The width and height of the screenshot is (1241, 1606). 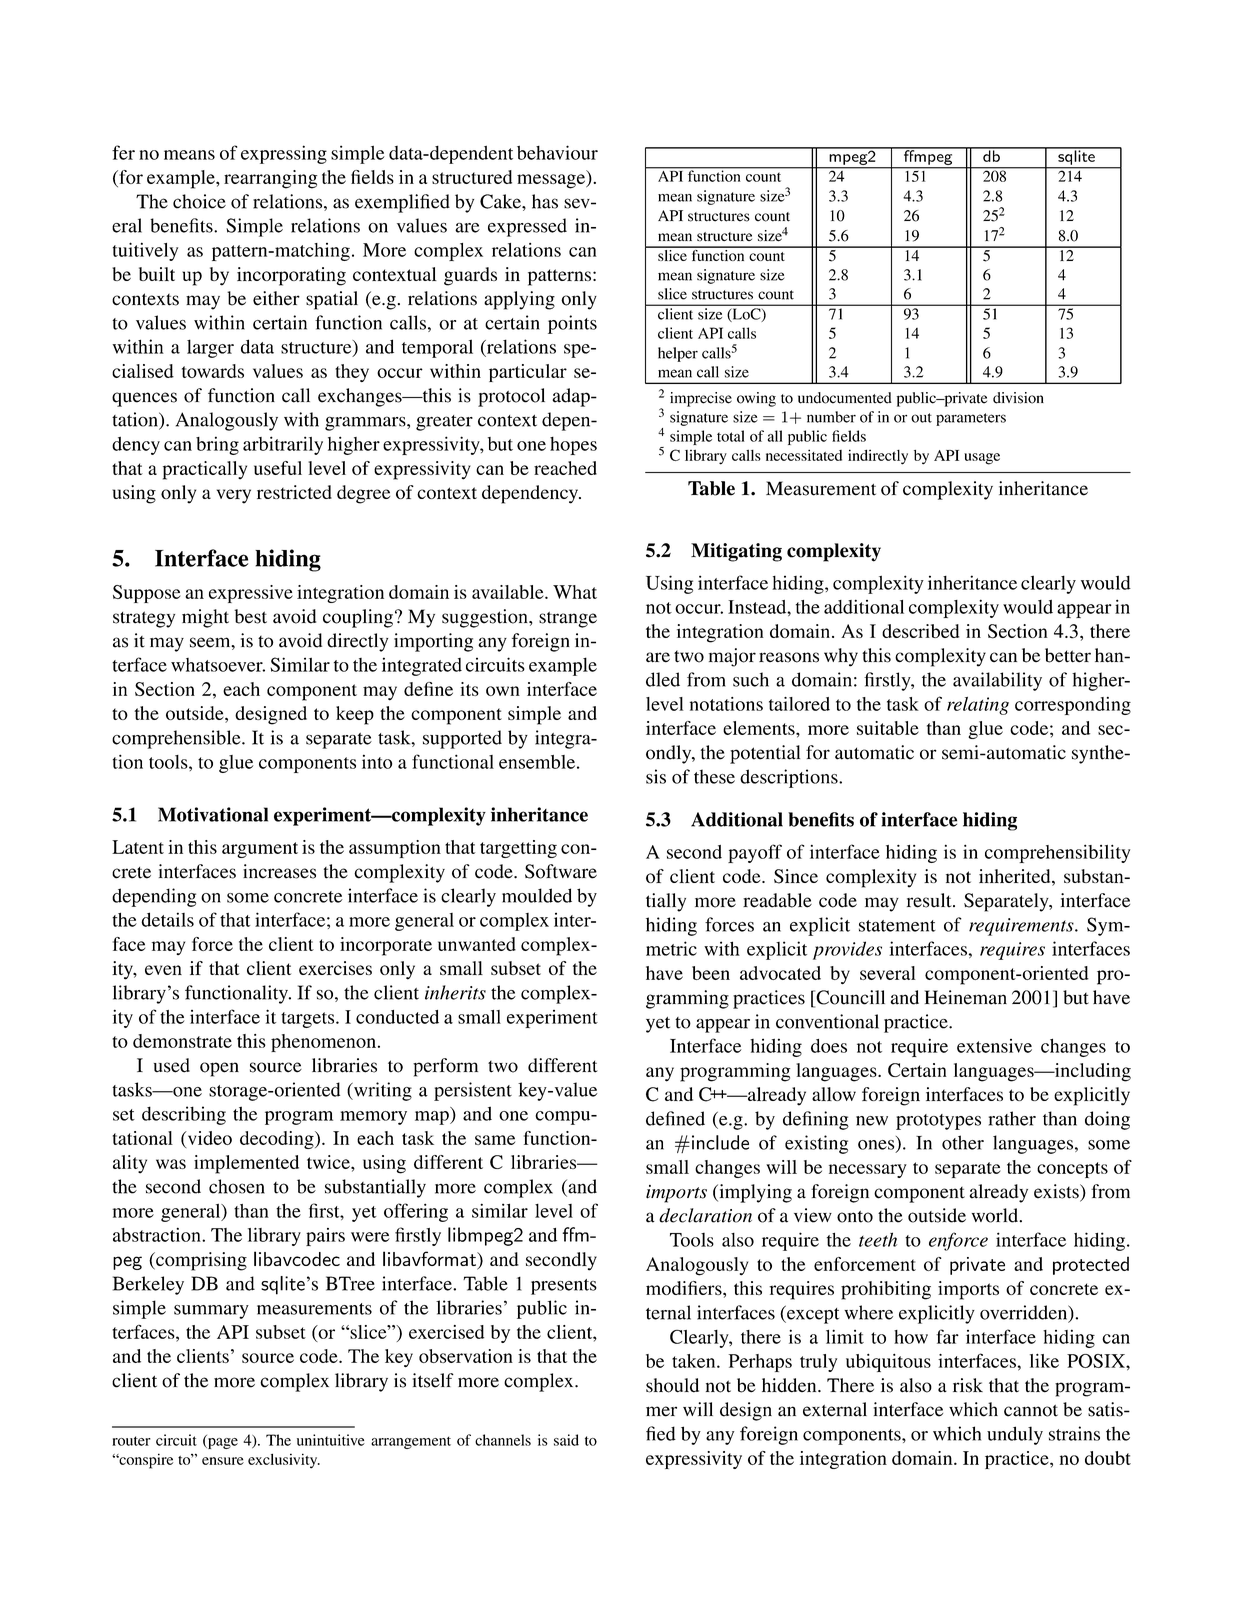 What do you see at coordinates (711, 973) in the screenshot?
I see `been` at bounding box center [711, 973].
